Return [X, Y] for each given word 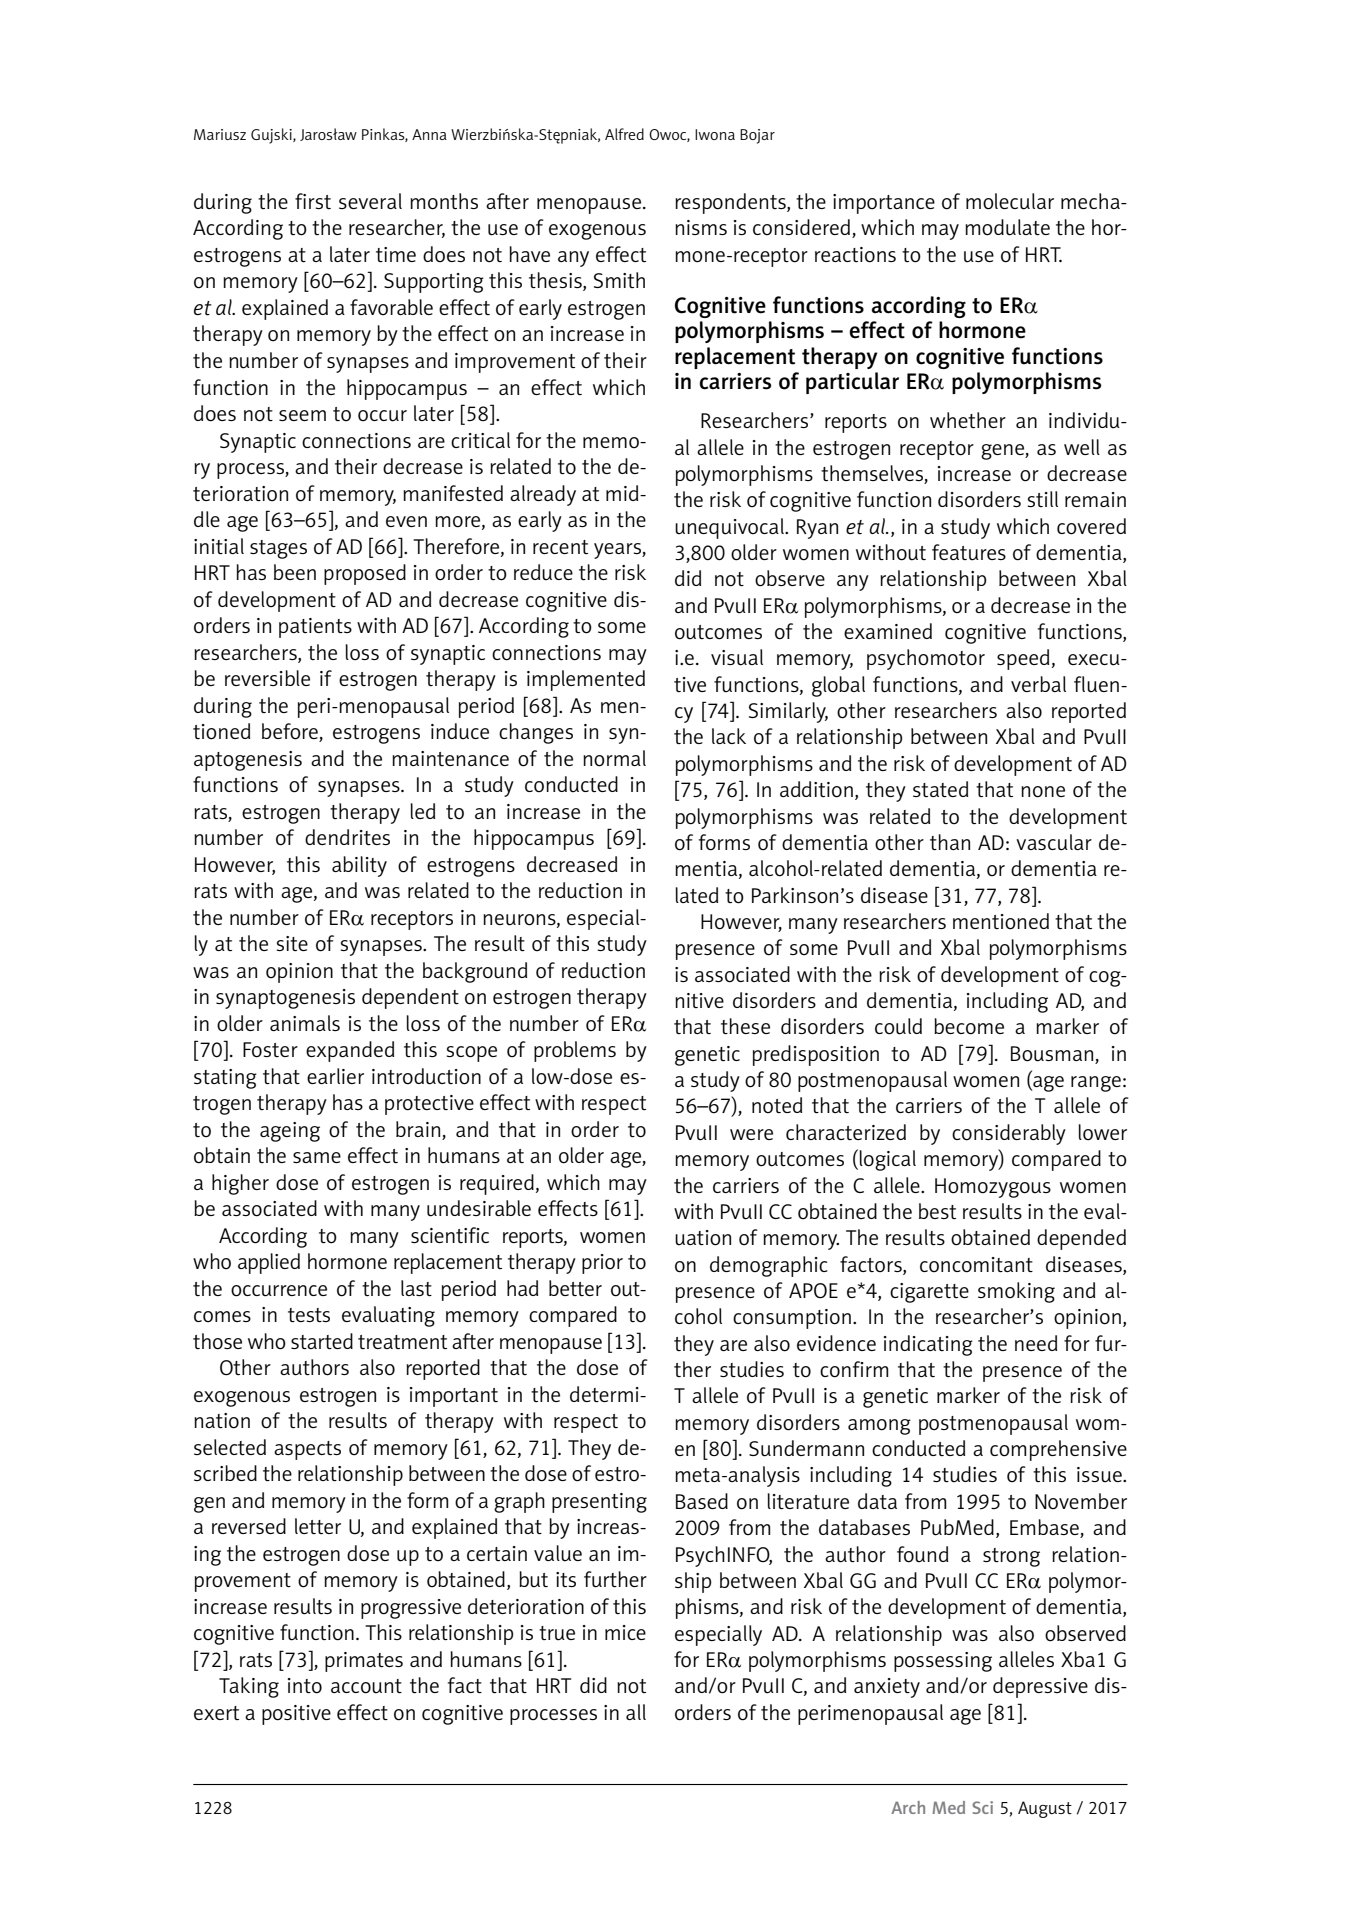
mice [625, 1632]
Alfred [624, 134]
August [1045, 1809]
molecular [1010, 201]
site [292, 943]
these [745, 1026]
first [313, 201]
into [305, 1686]
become [969, 1026]
